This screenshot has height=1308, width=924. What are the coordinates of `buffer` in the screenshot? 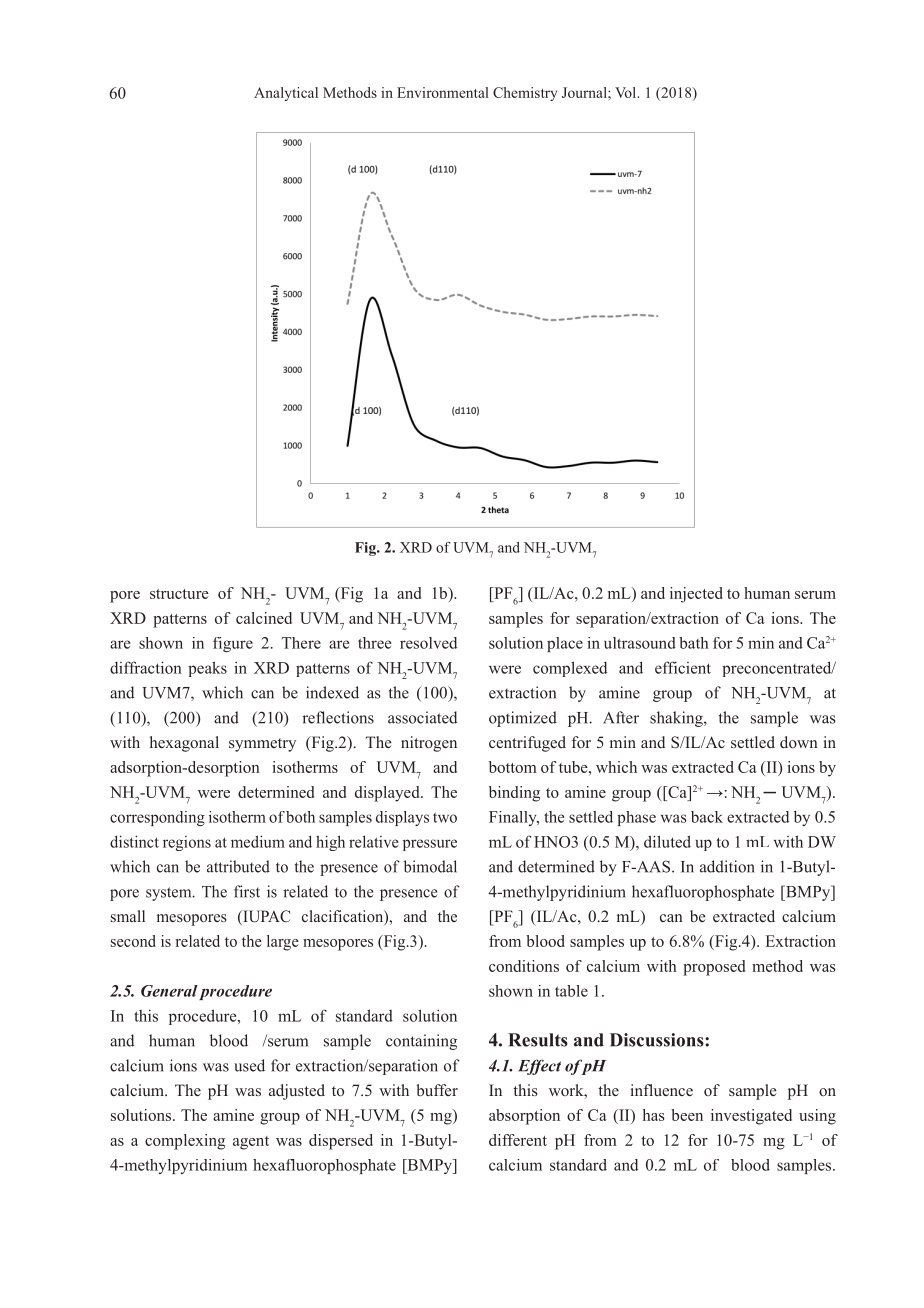 It's located at (437, 1090).
